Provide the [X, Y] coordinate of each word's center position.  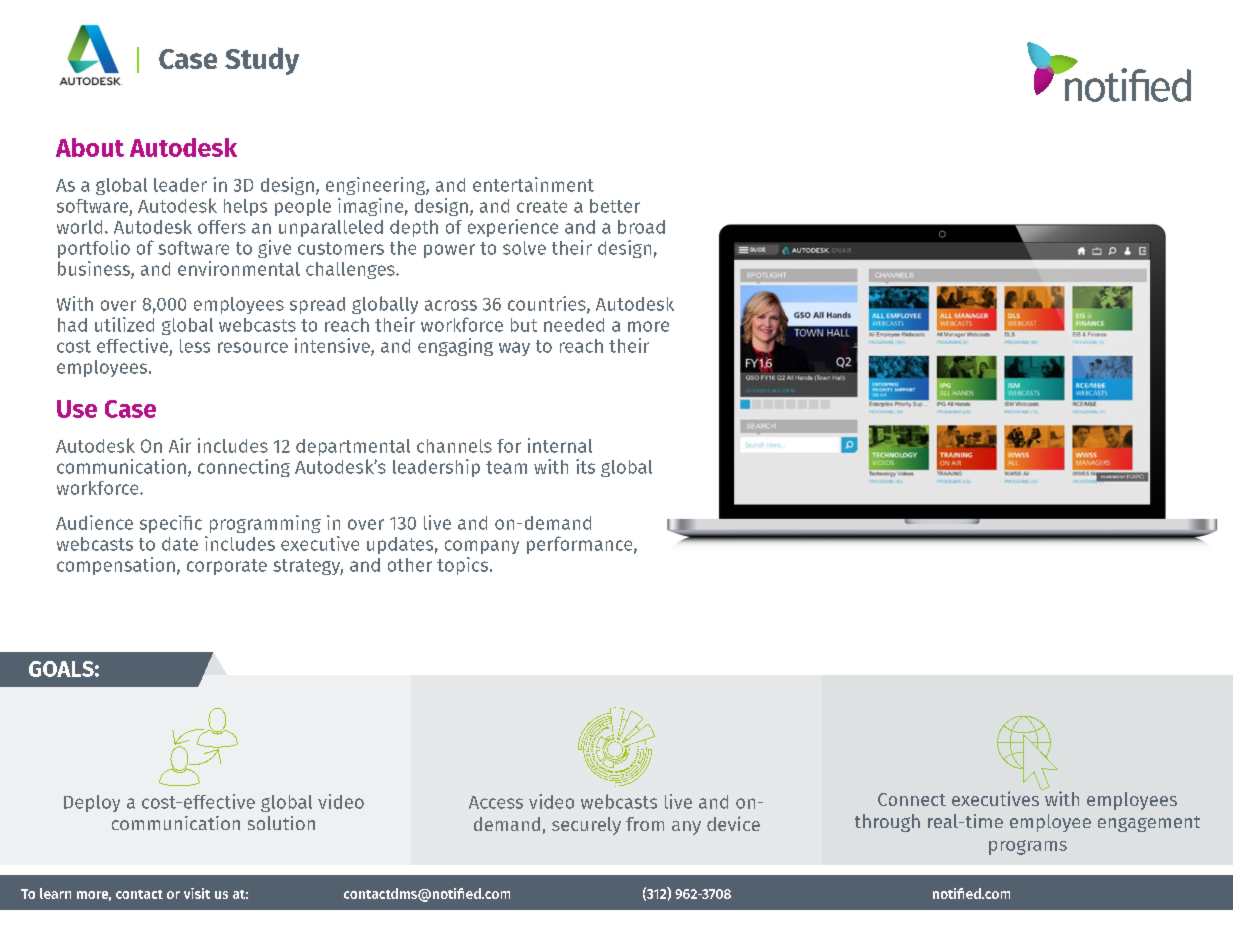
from [645, 824]
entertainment [533, 184]
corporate [227, 567]
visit [197, 893]
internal [560, 445]
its [585, 466]
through [887, 823]
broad [641, 227]
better [615, 206]
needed [574, 325]
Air [180, 445]
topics [464, 566]
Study [262, 61]
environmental [239, 268]
